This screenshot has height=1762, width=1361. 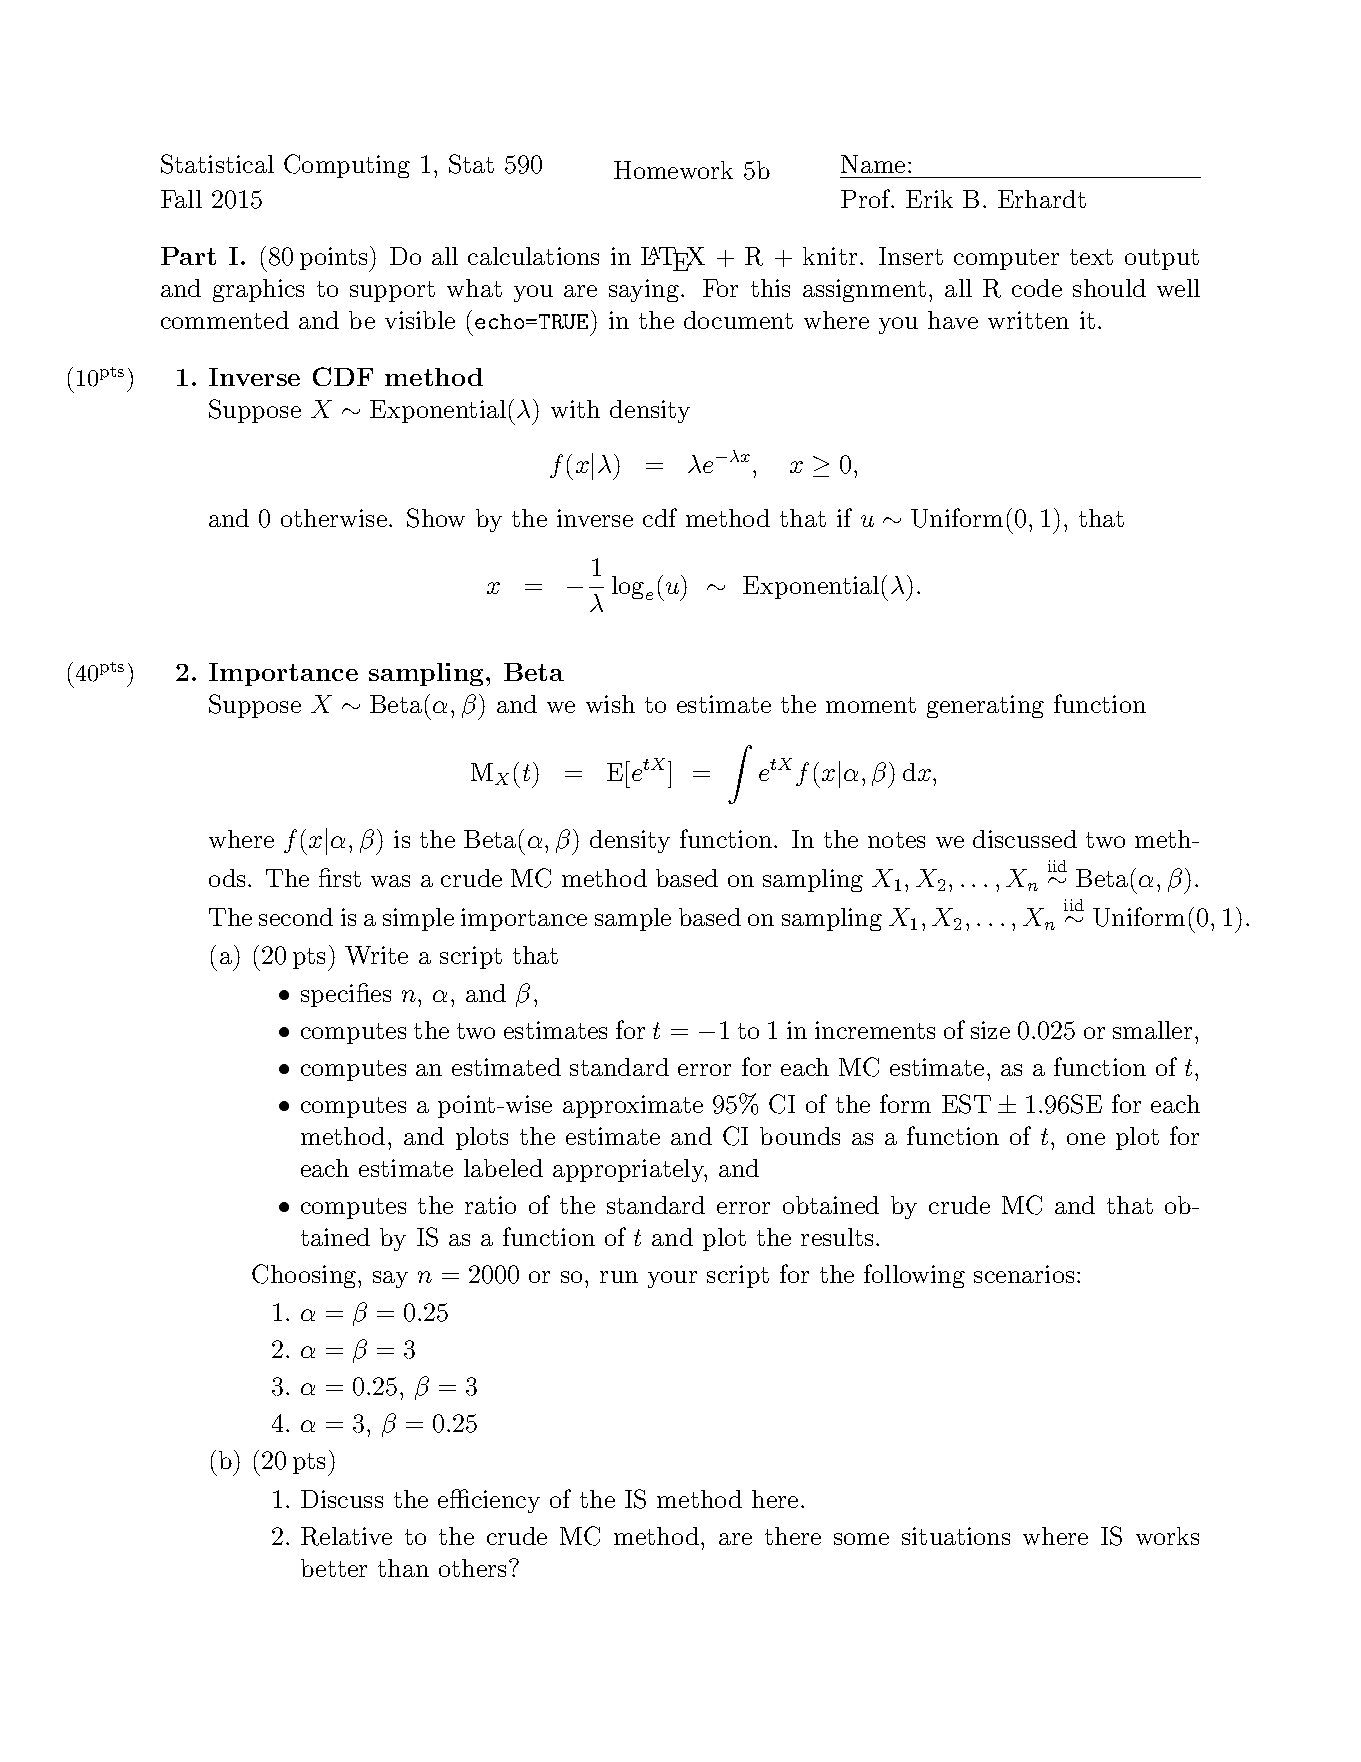 What do you see at coordinates (861, 1539) in the screenshot?
I see `some` at bounding box center [861, 1539].
